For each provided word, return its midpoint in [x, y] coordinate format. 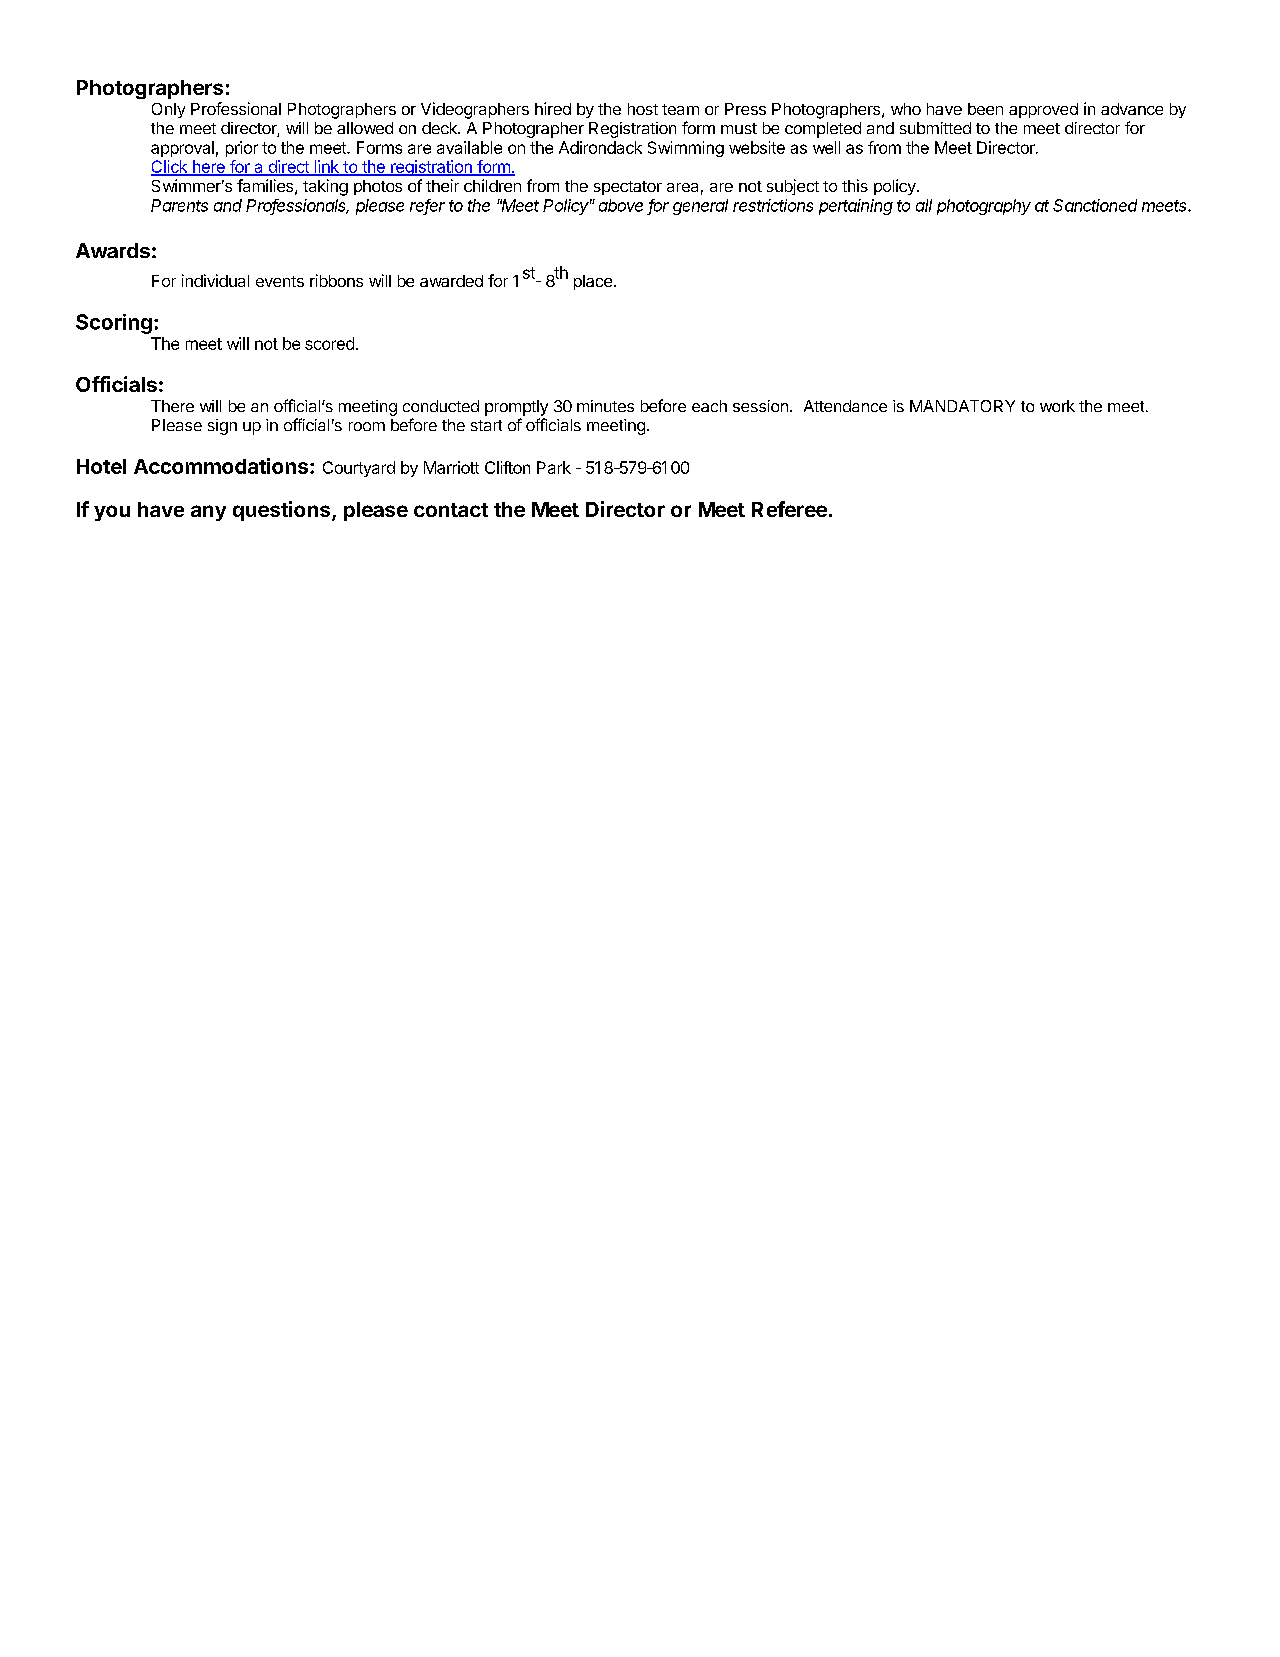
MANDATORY [962, 406]
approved [1043, 110]
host [643, 109]
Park [554, 467]
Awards [113, 250]
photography [984, 207]
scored [329, 343]
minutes [605, 406]
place [594, 282]
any [208, 513]
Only [168, 110]
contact [451, 510]
